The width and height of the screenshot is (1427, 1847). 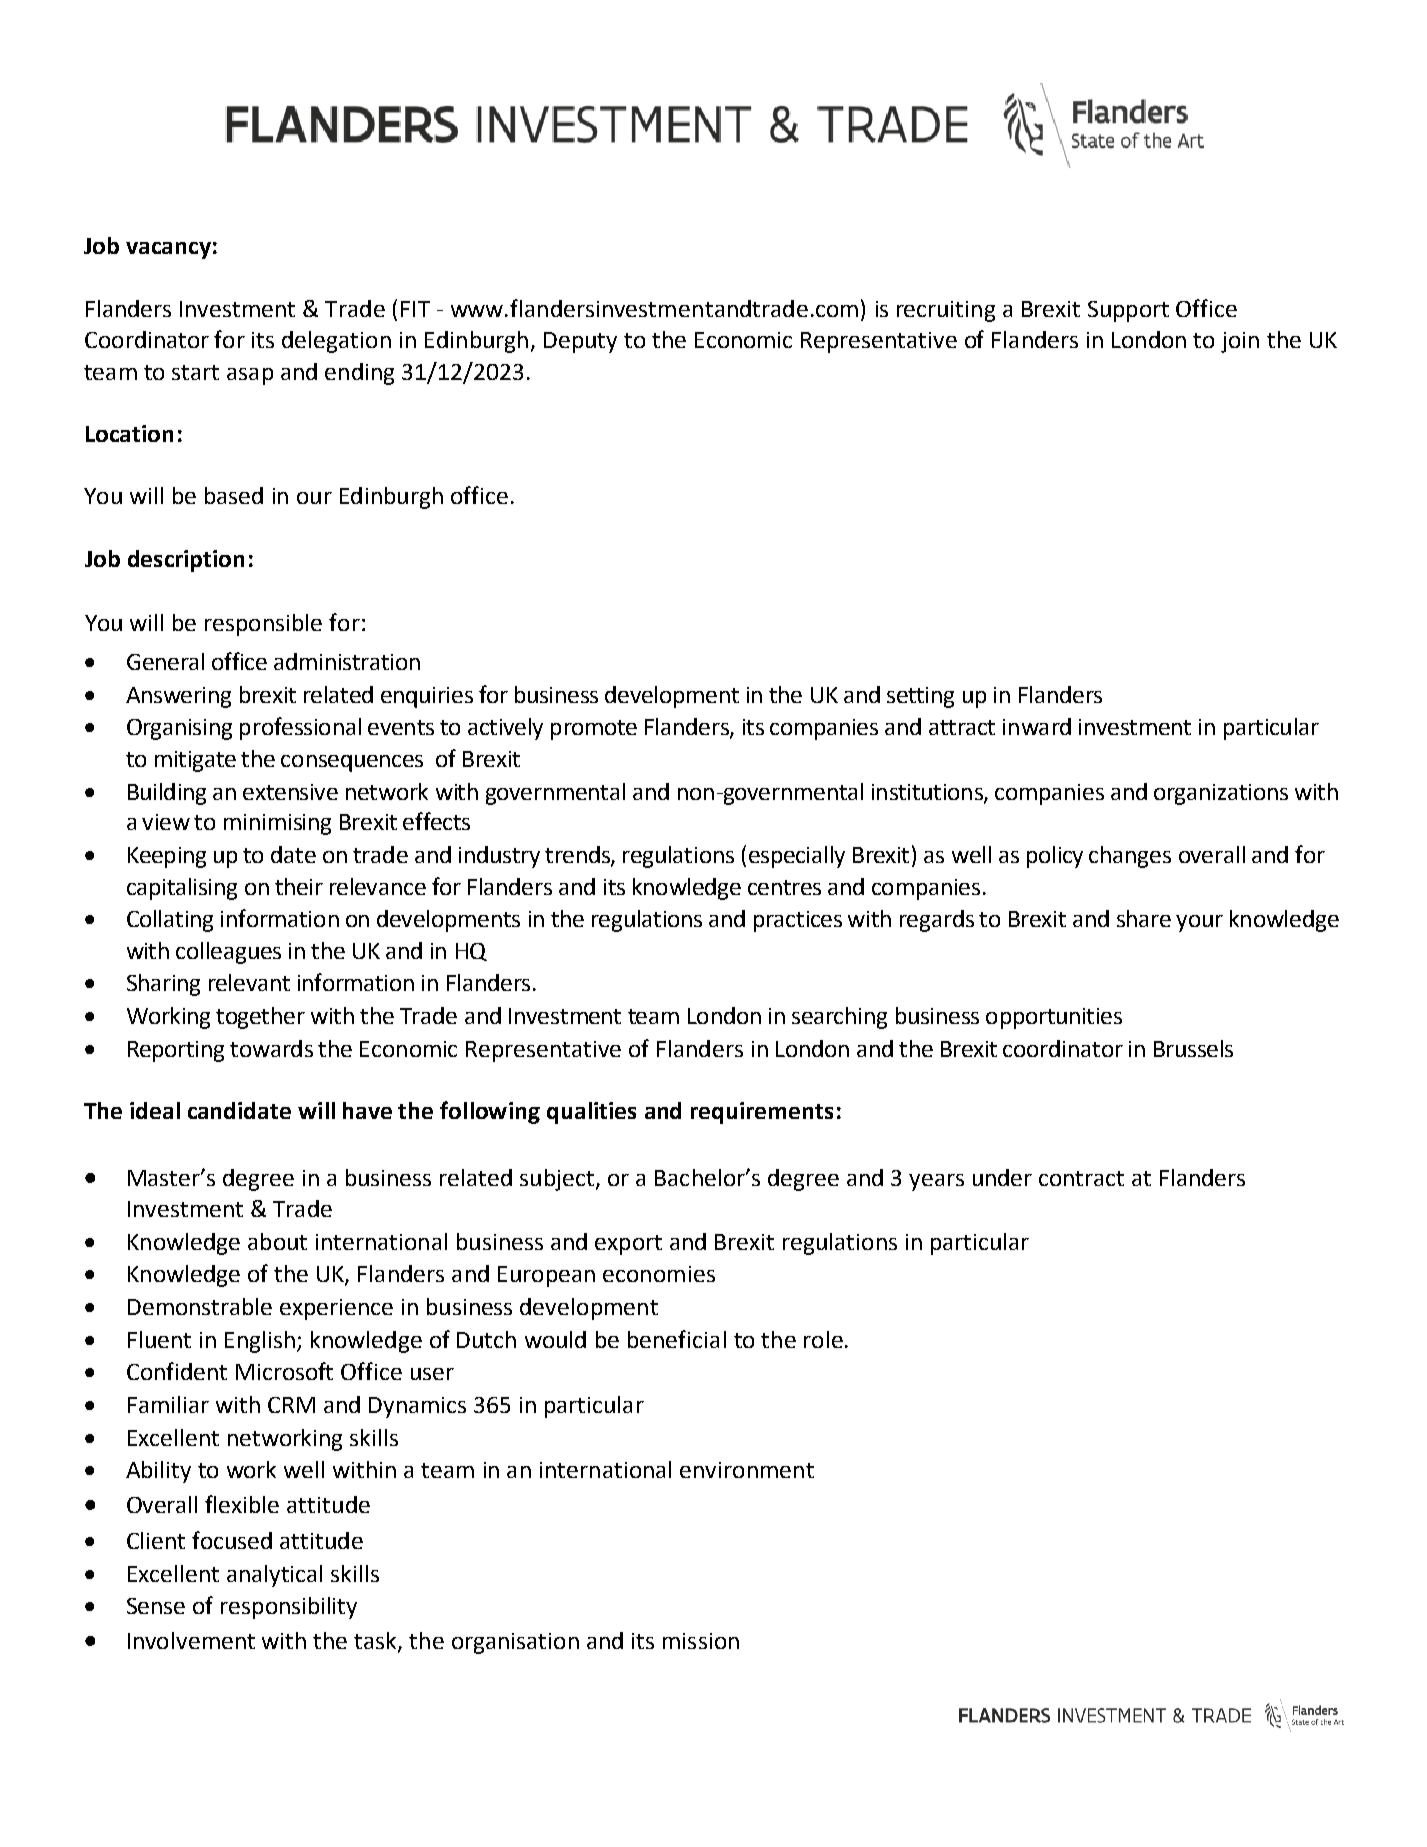 I want to click on Deputy, so click(x=580, y=342).
